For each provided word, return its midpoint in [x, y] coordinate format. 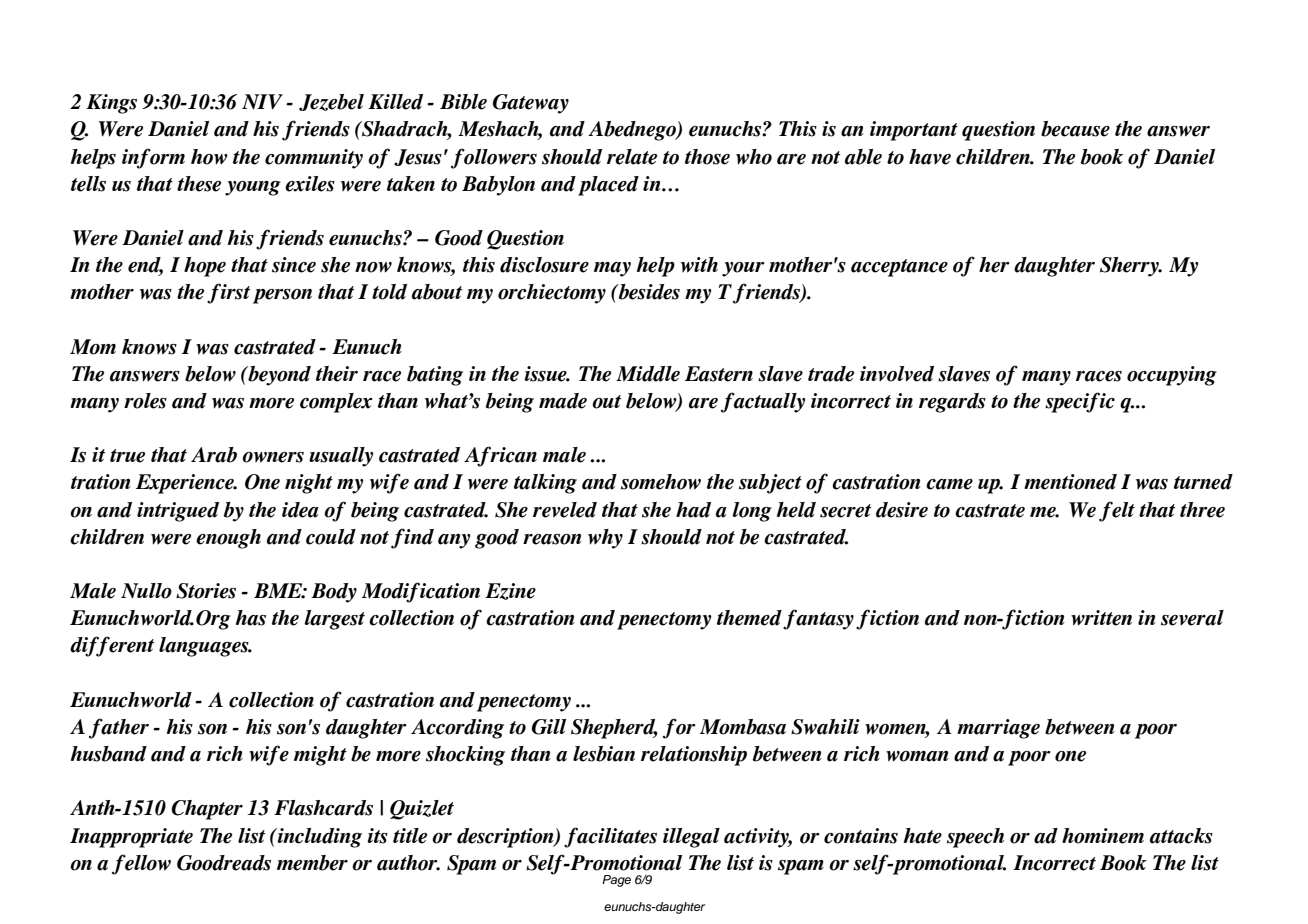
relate [632, 157]
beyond [278, 376]
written [1101, 618]
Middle [648, 374]
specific [1080, 402]
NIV [262, 102]
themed [749, 618]
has [251, 618]
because [1075, 129]
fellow [141, 864]
